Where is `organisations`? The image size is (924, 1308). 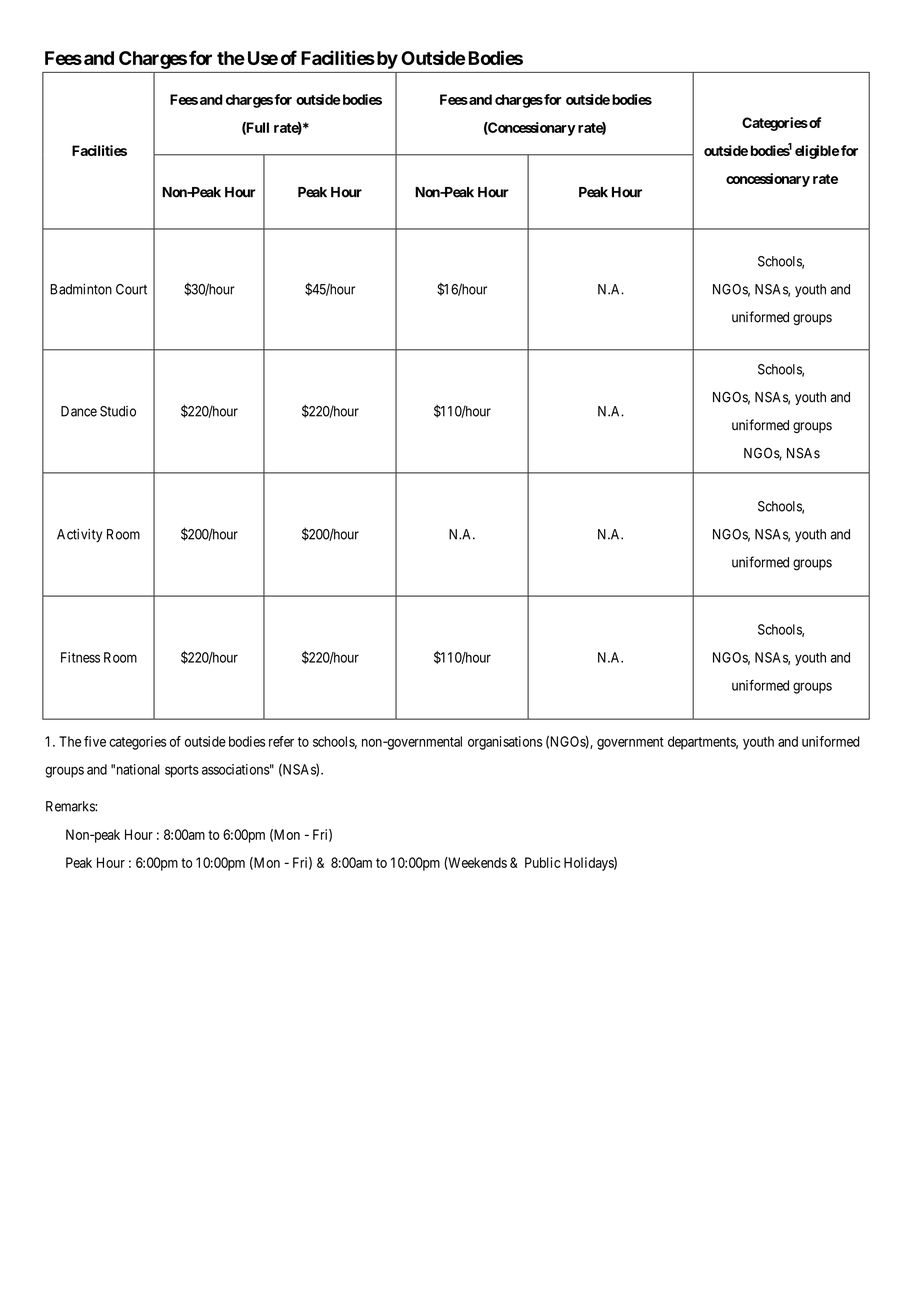
organisations is located at coordinates (505, 743).
